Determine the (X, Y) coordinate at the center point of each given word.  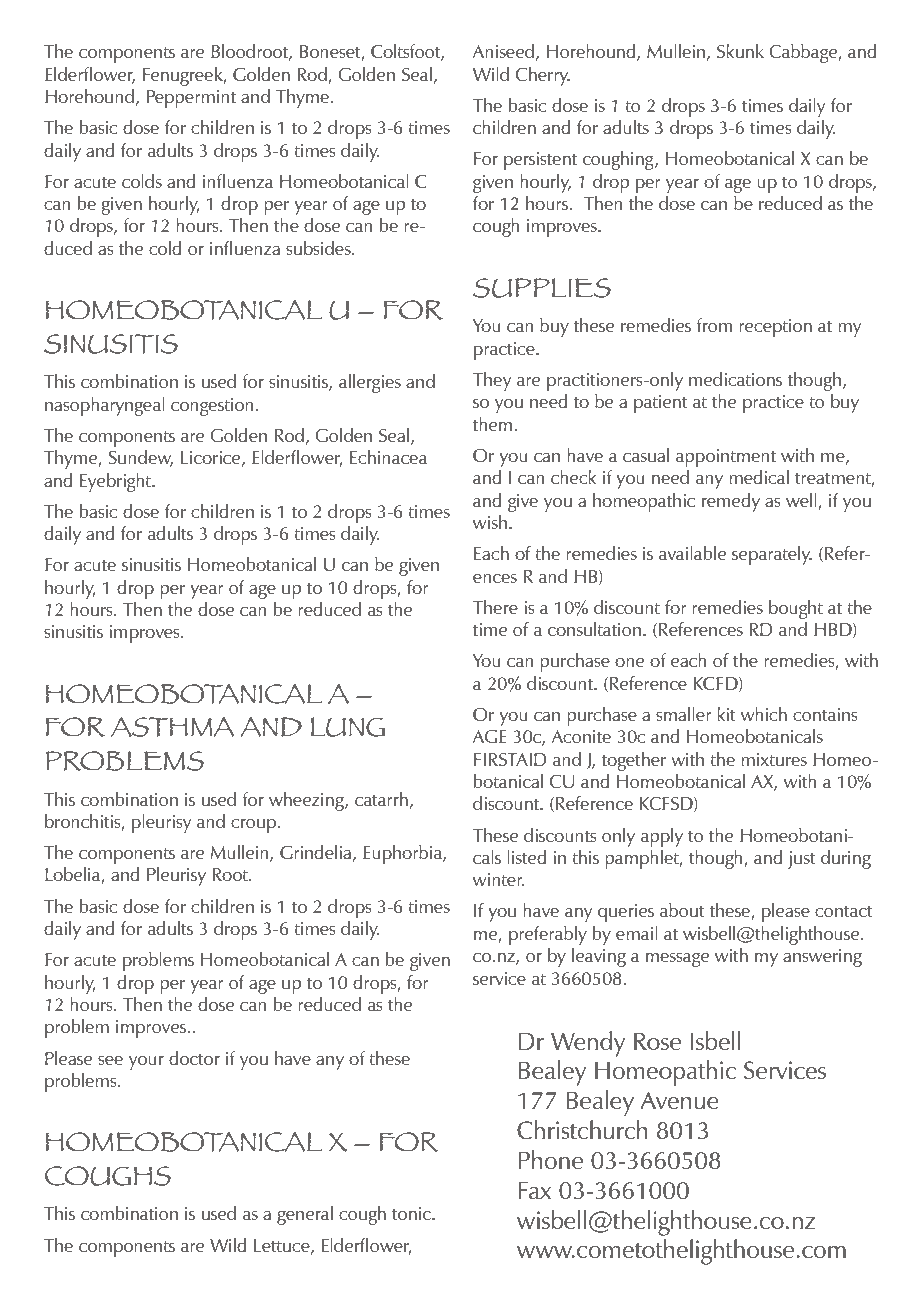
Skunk (740, 51)
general (305, 1215)
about (682, 910)
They (492, 381)
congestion (212, 407)
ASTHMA (172, 727)
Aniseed (503, 51)
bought (796, 609)
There (495, 607)
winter (498, 879)
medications (735, 379)
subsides (319, 248)
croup (253, 826)
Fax (535, 1190)
